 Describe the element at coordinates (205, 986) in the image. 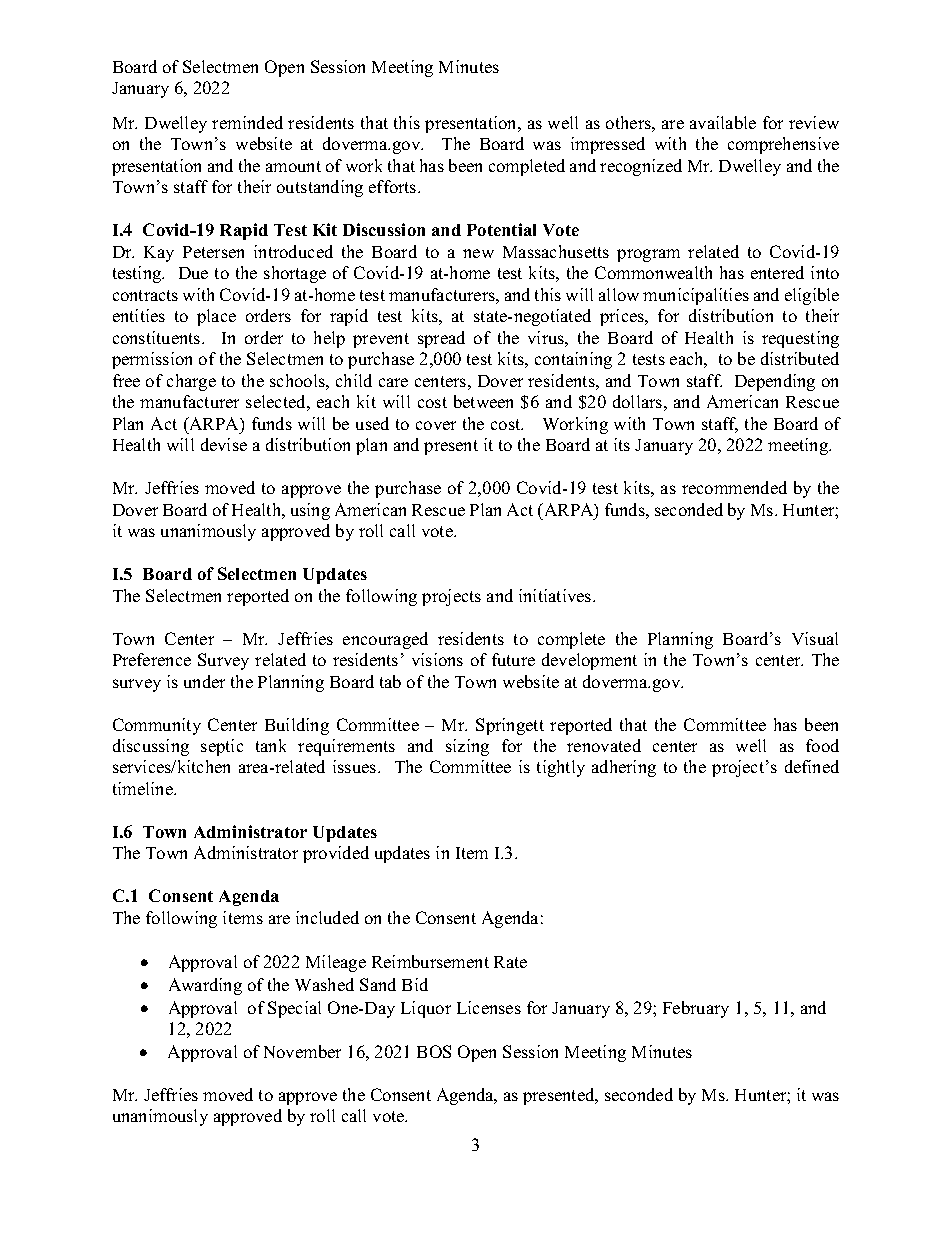

I see `Awarding` at that location.
